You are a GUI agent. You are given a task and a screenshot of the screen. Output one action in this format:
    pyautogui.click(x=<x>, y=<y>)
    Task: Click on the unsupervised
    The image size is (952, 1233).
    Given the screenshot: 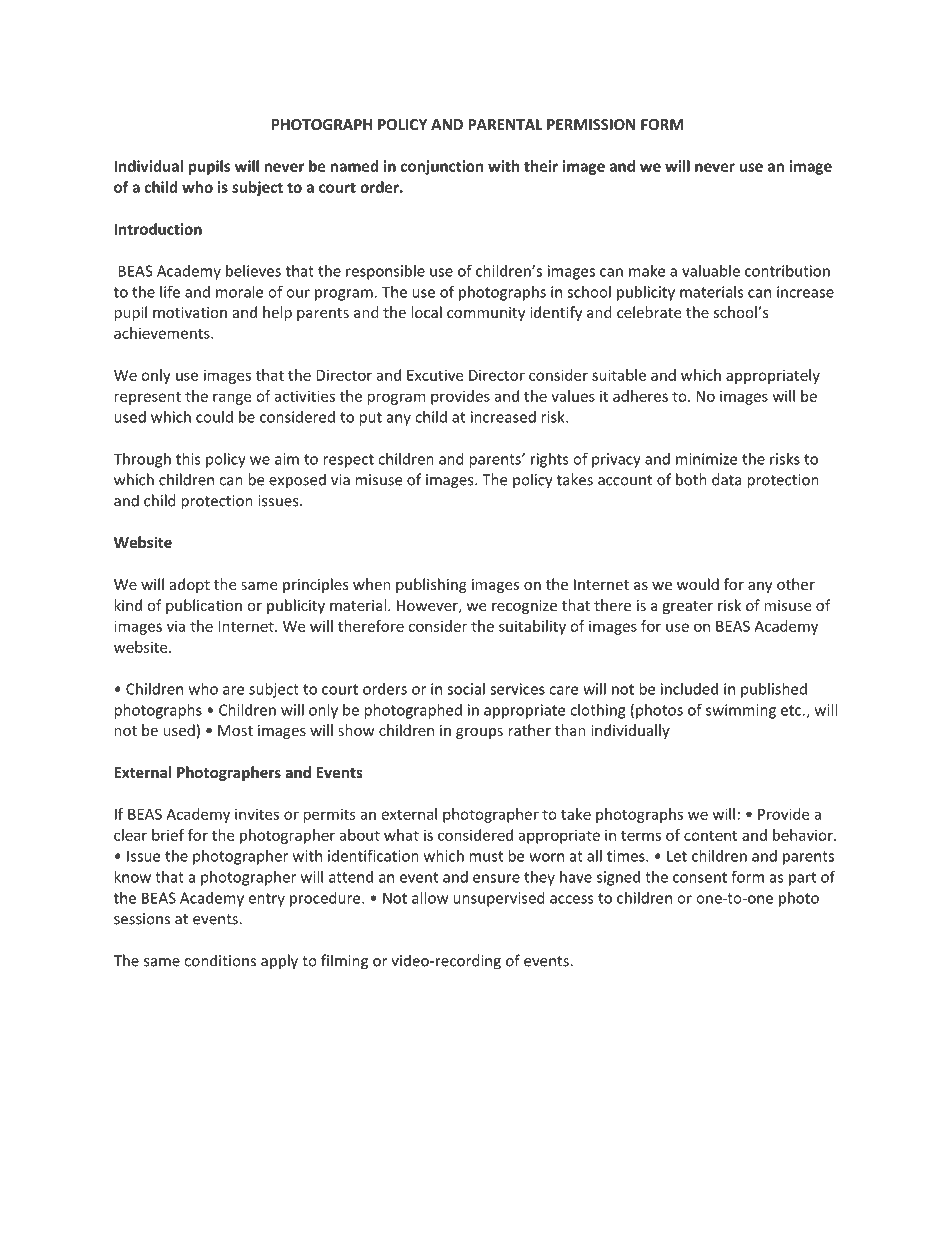 What is the action you would take?
    pyautogui.click(x=499, y=899)
